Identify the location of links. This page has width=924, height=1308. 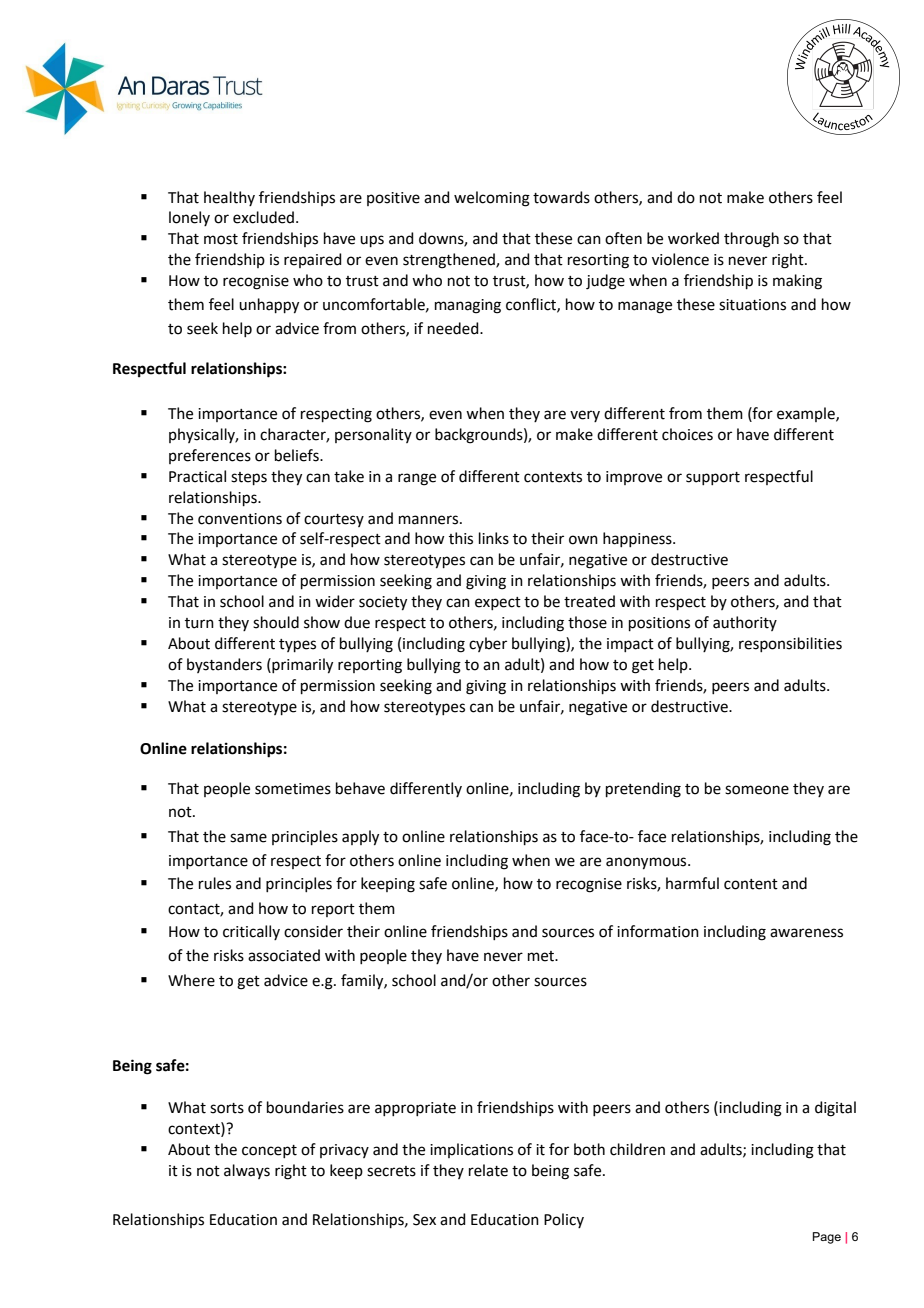
(494, 538).
